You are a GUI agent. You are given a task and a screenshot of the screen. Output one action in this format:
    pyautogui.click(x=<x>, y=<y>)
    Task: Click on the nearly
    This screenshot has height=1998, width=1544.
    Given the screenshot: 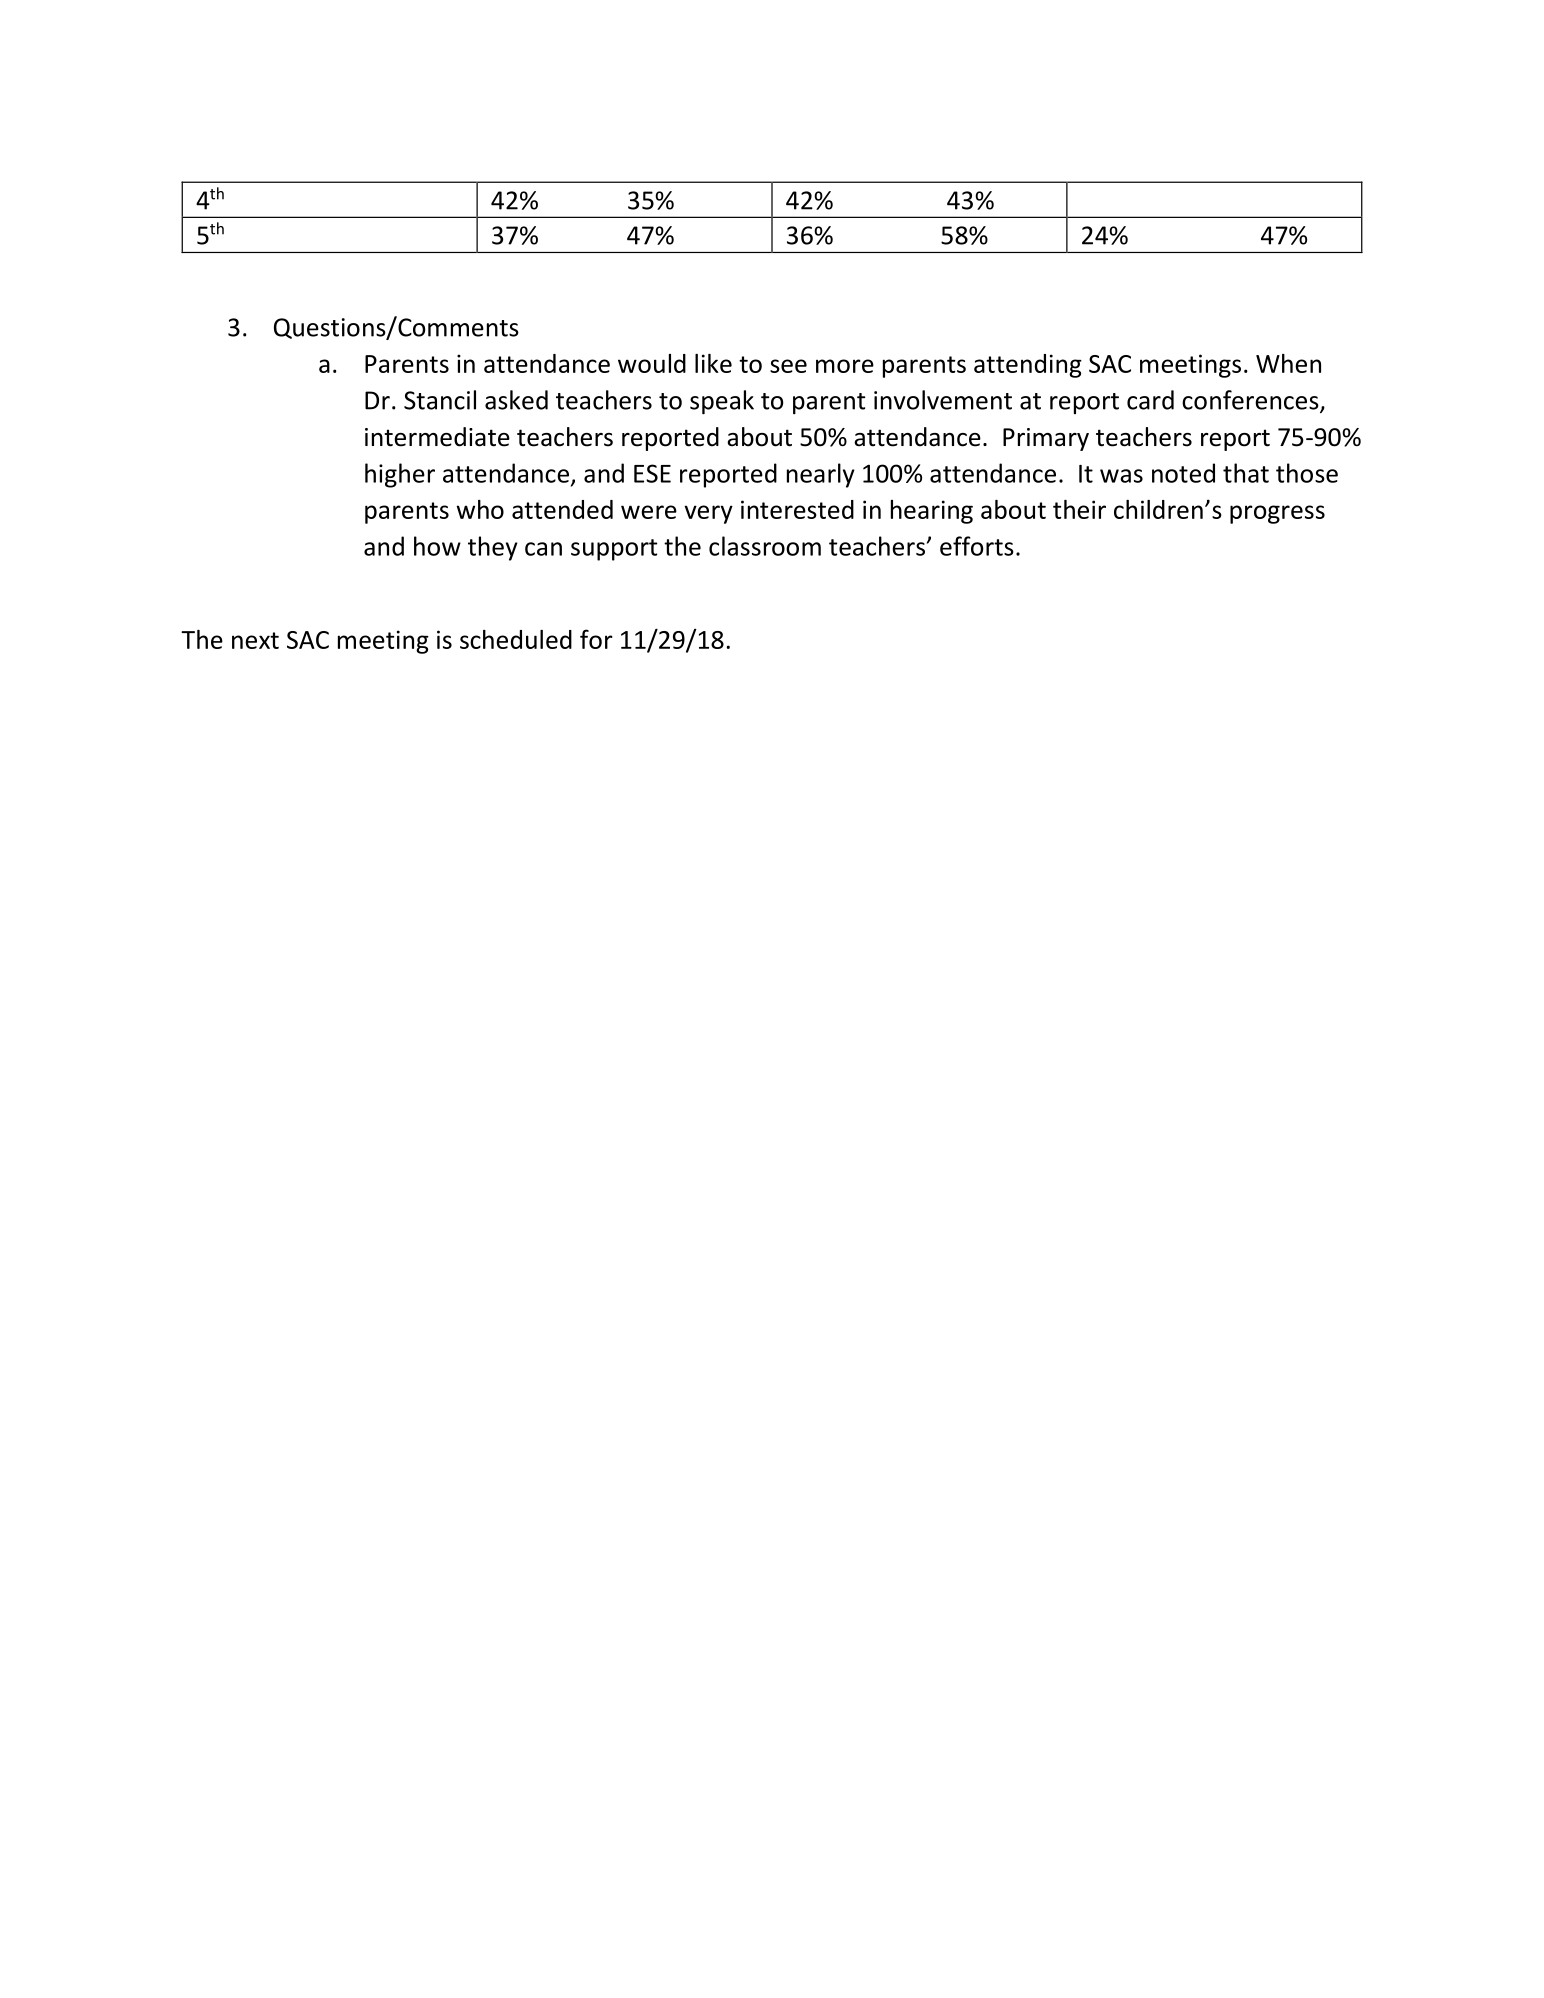 What is the action you would take?
    pyautogui.click(x=821, y=475)
